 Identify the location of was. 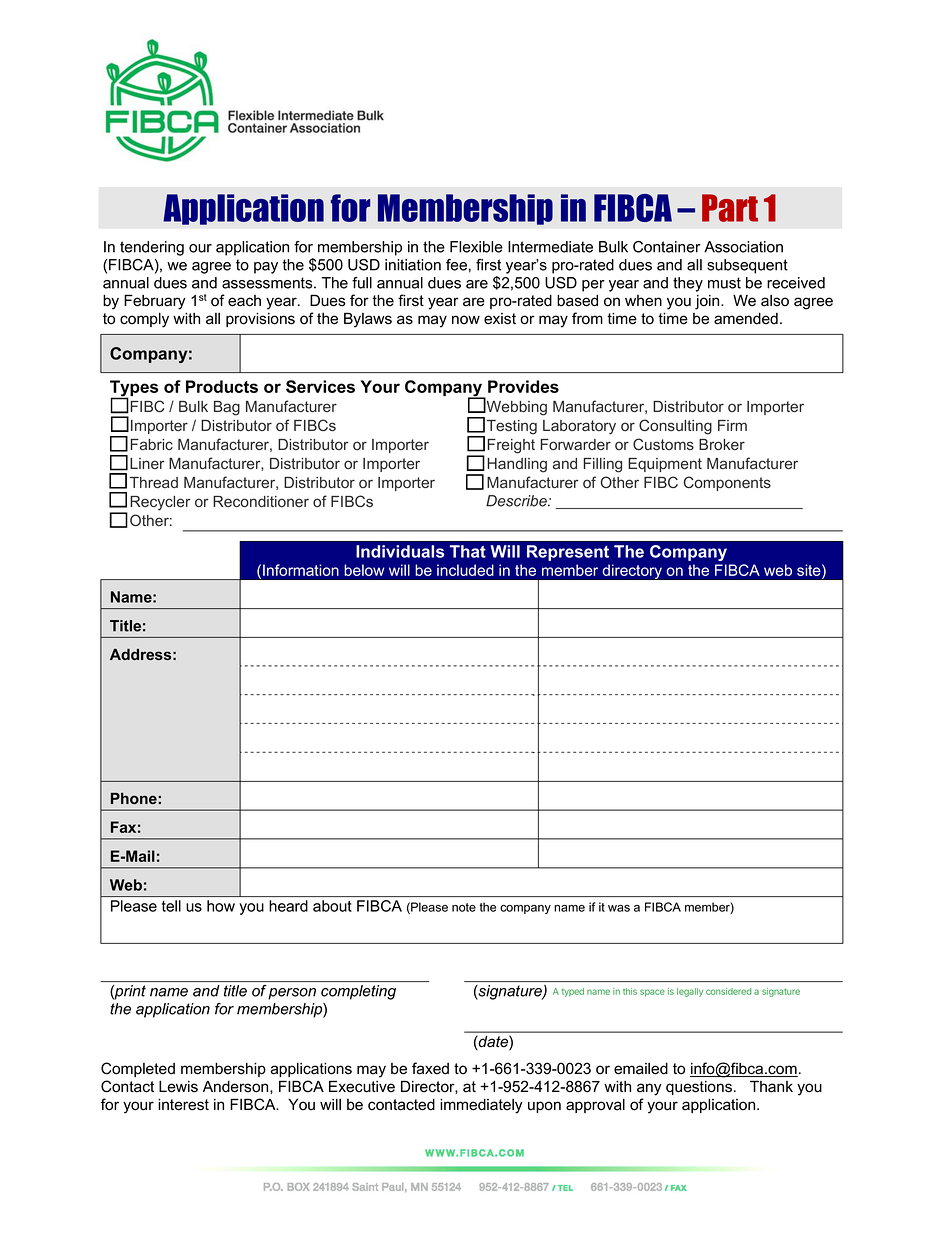
(619, 908).
